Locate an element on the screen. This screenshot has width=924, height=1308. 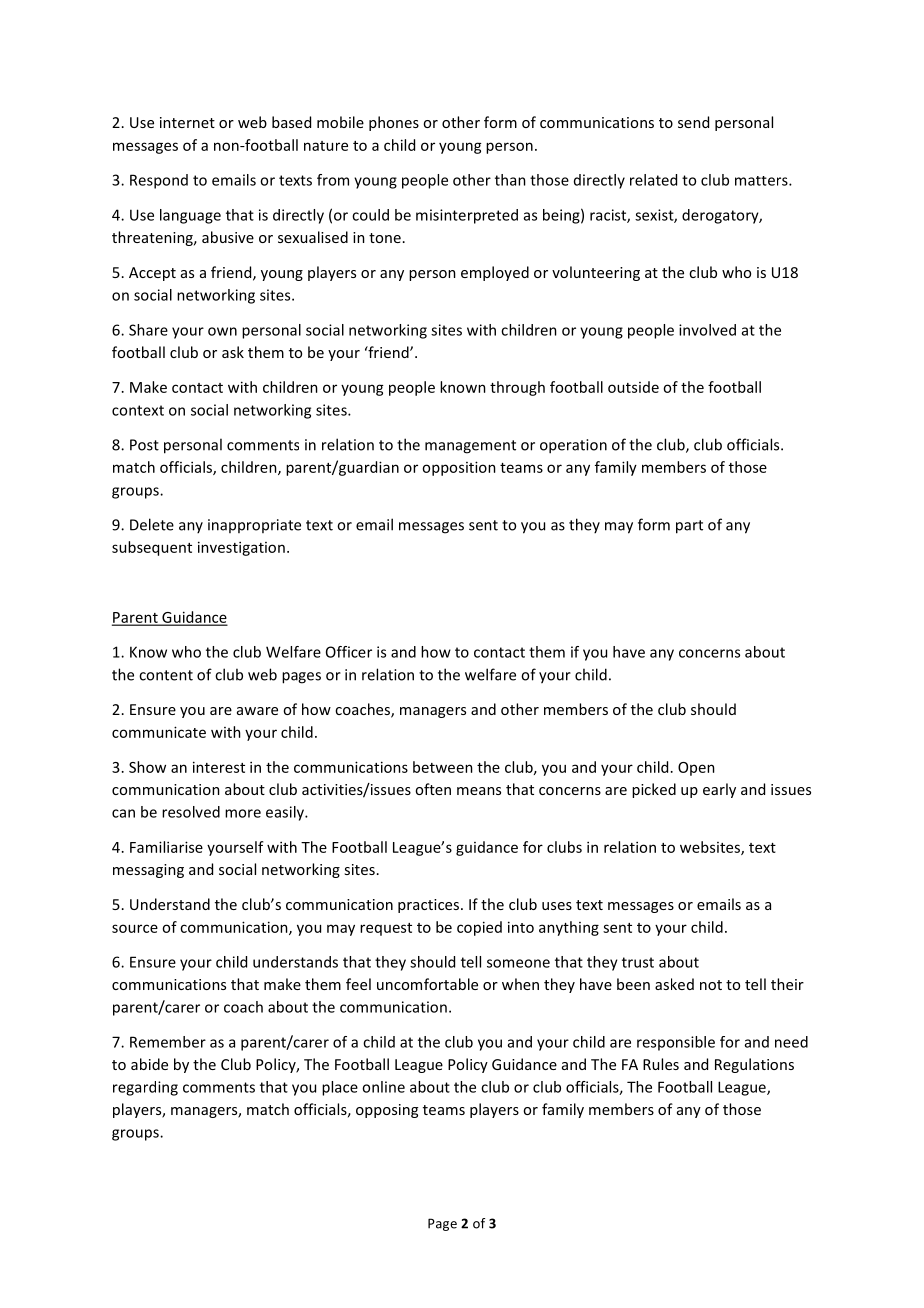
regarding is located at coordinates (145, 1088).
